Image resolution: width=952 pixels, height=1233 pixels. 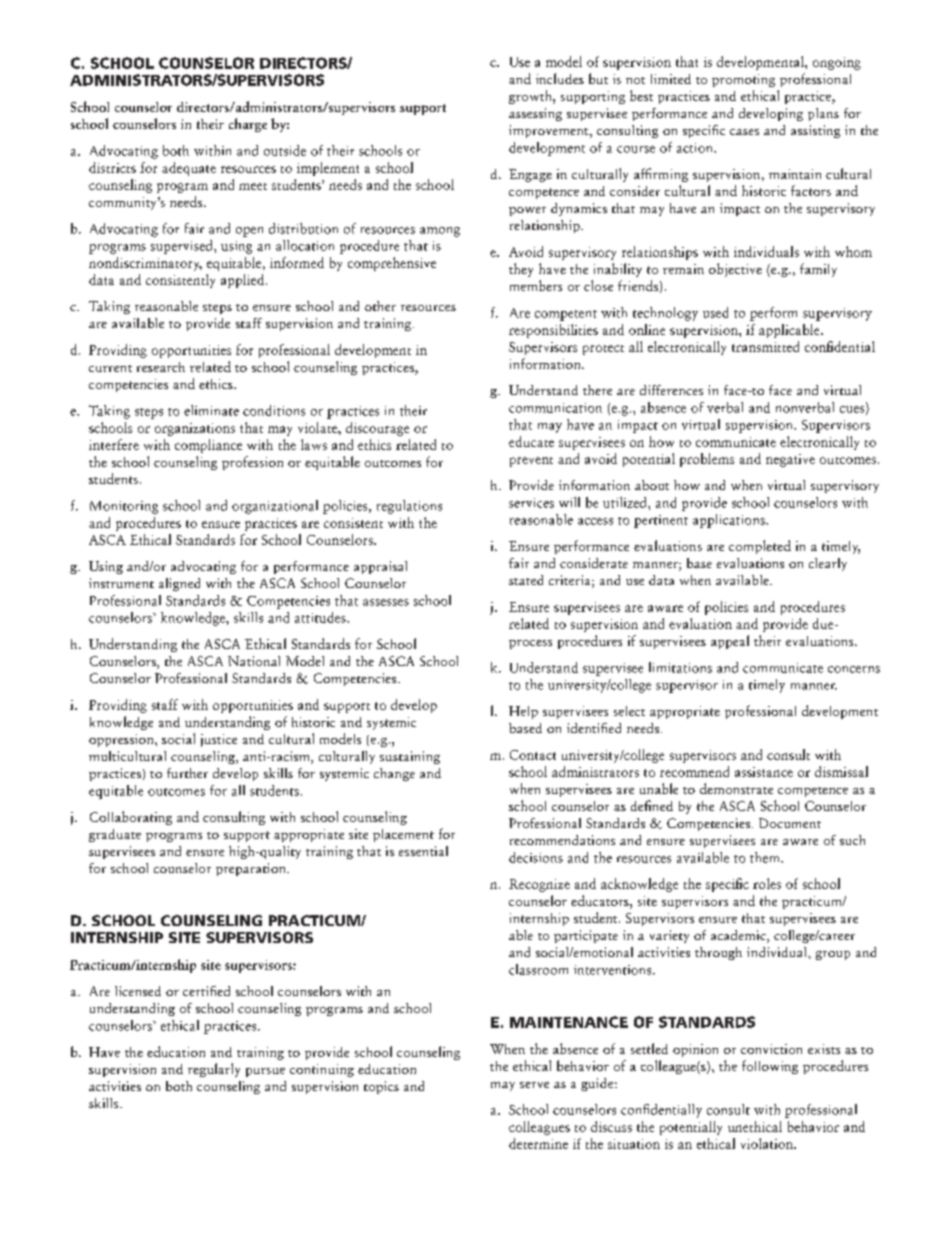 What do you see at coordinates (531, 503) in the screenshot?
I see `services` at bounding box center [531, 503].
